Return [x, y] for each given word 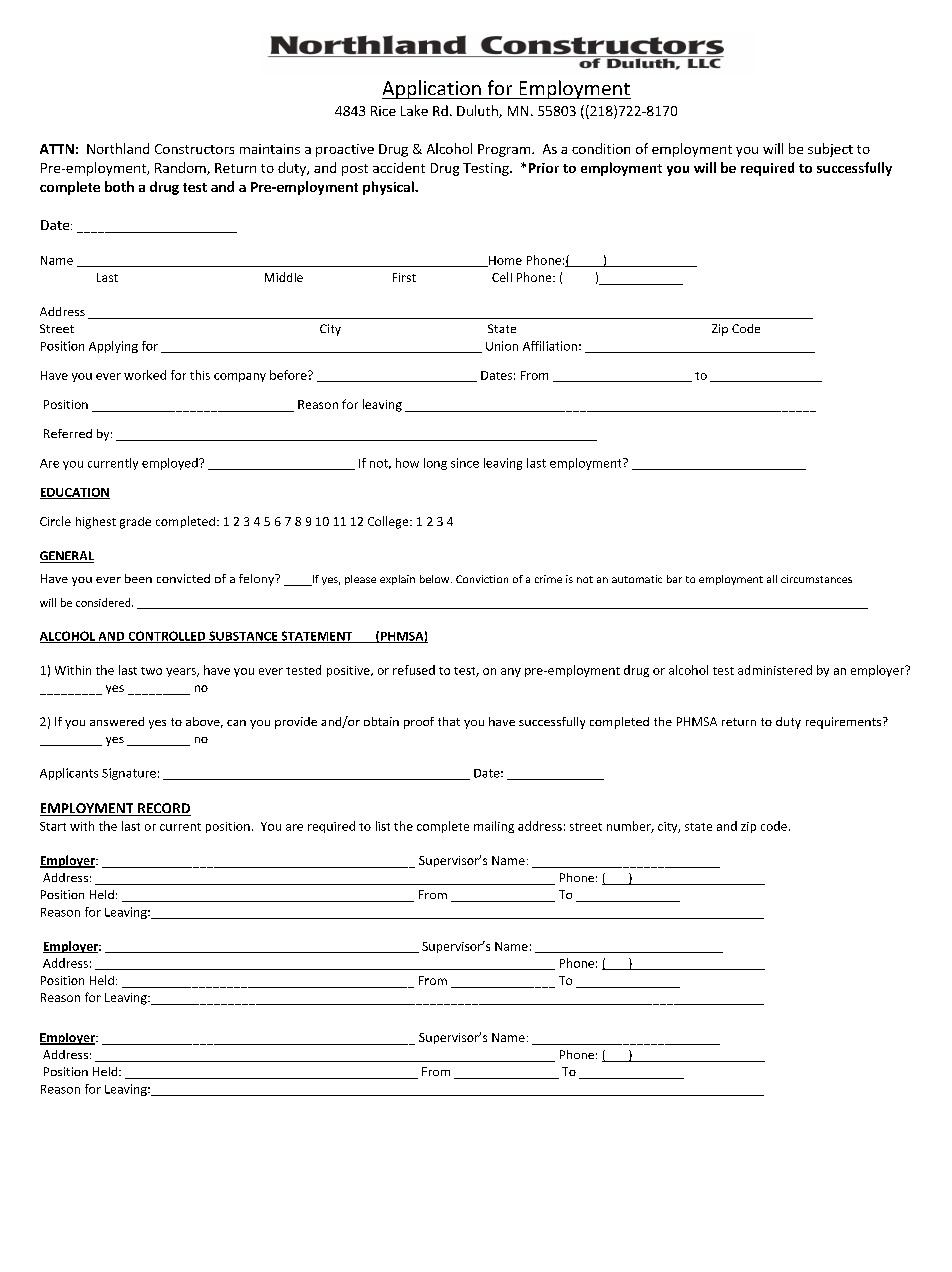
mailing [494, 827]
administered [775, 670]
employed [171, 464]
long [435, 464]
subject [830, 150]
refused [414, 670]
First [404, 277]
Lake [414, 110]
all [772, 579]
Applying [113, 347]
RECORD [163, 809]
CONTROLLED [167, 637]
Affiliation [550, 346]
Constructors [194, 149]
